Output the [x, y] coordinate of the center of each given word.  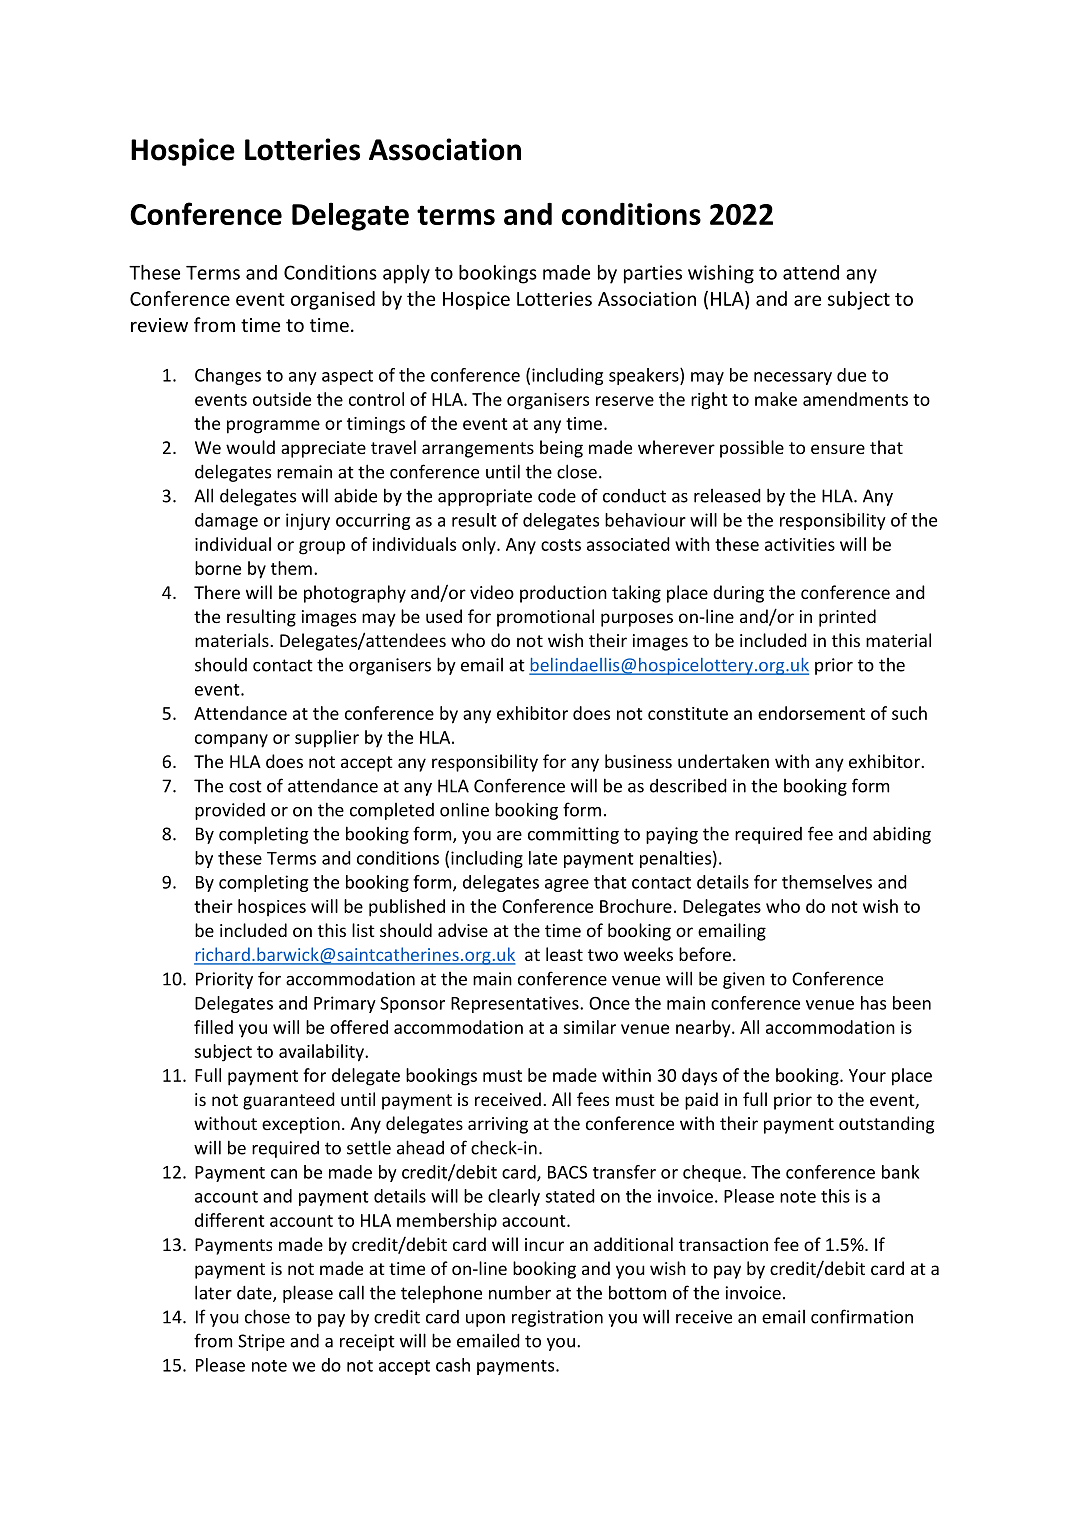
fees [593, 1099]
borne [218, 568]
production [563, 594]
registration [557, 1318]
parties [653, 274]
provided [230, 811]
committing [573, 835]
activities [800, 544]
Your [867, 1075]
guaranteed [289, 1101]
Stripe [261, 1342]
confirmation [862, 1316]
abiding [902, 835]
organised [333, 300]
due [851, 375]
